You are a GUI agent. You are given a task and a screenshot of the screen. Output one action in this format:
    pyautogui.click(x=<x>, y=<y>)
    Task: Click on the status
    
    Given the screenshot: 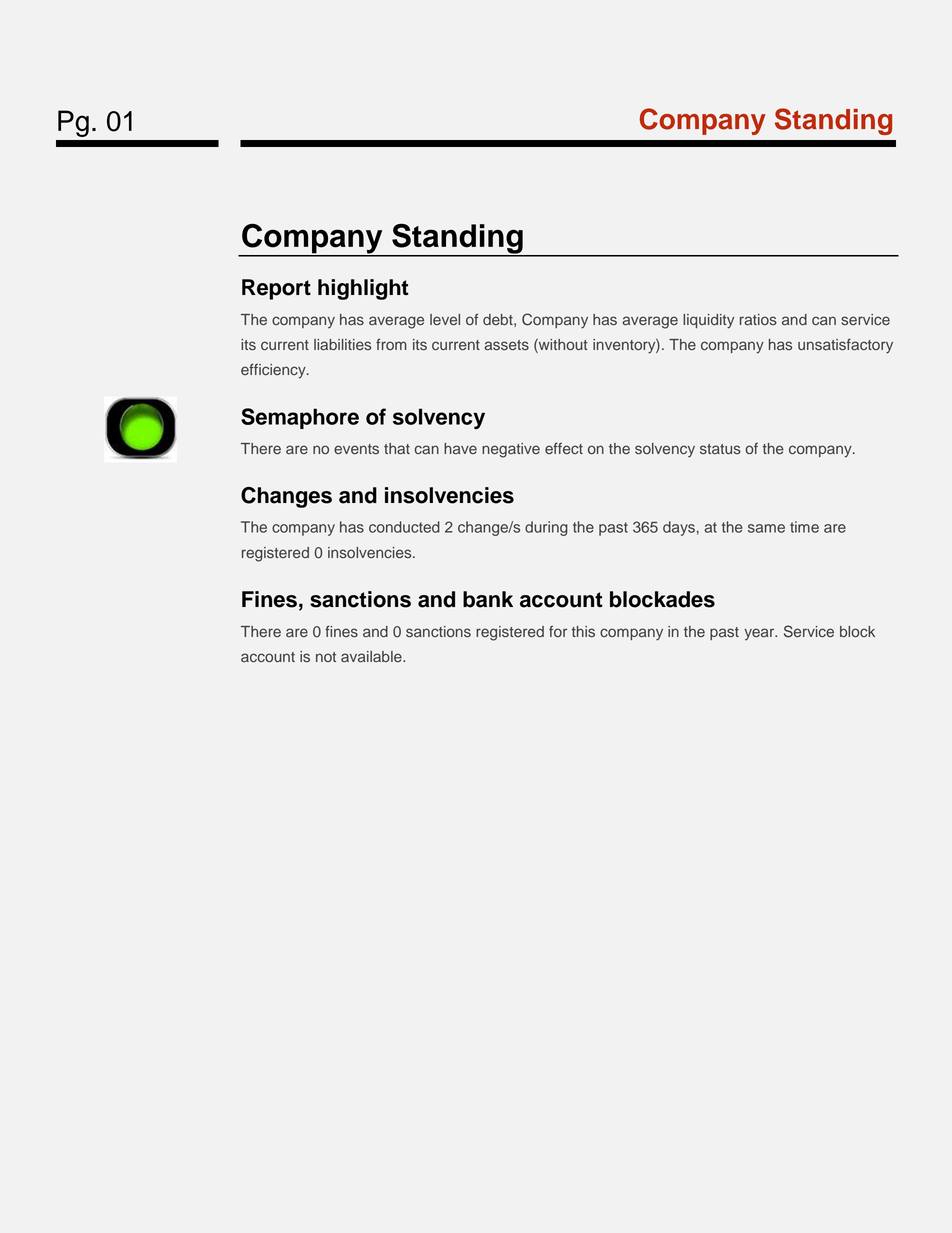 What is the action you would take?
    pyautogui.click(x=720, y=449)
